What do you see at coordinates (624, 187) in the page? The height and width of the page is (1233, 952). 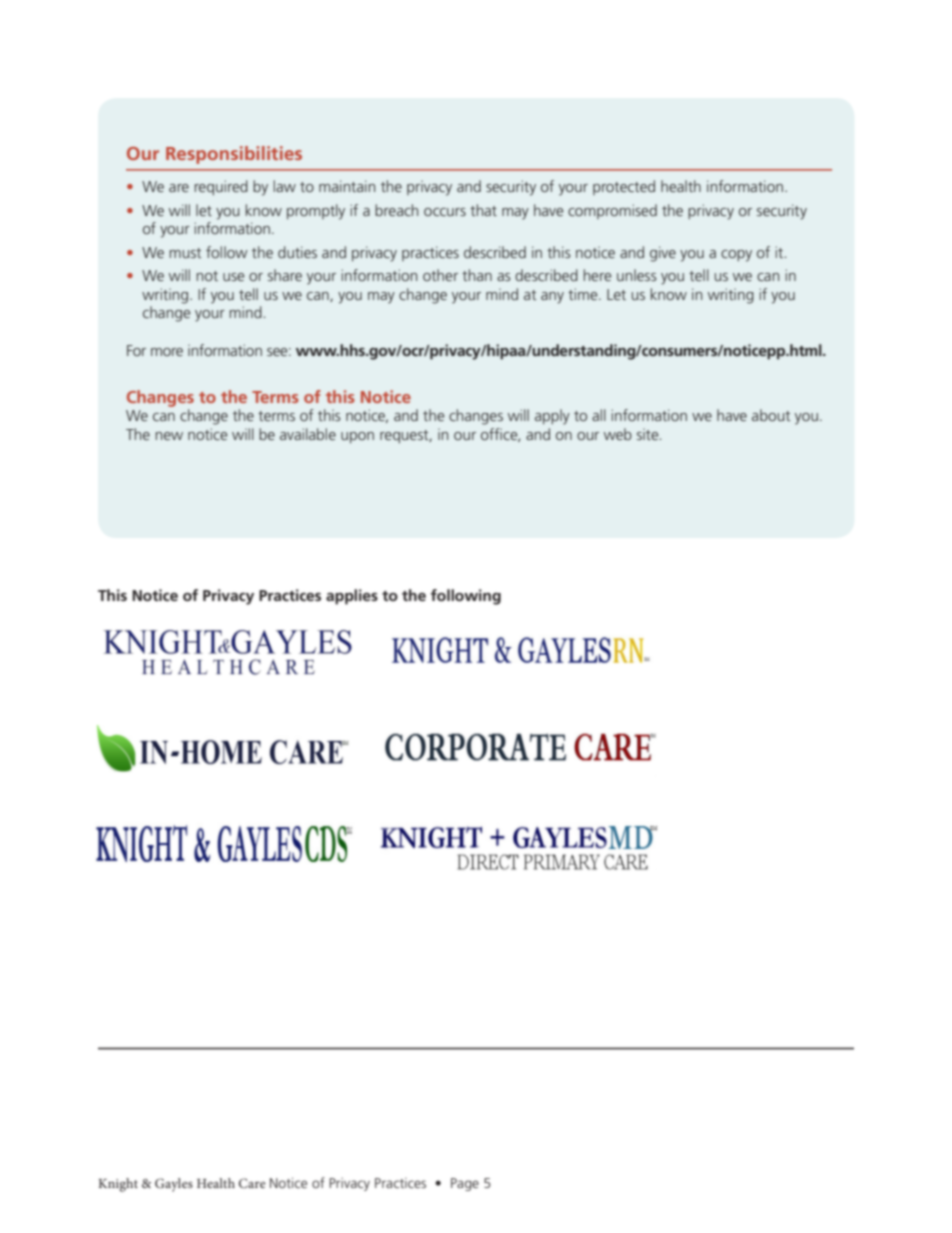 I see `protected` at bounding box center [624, 187].
